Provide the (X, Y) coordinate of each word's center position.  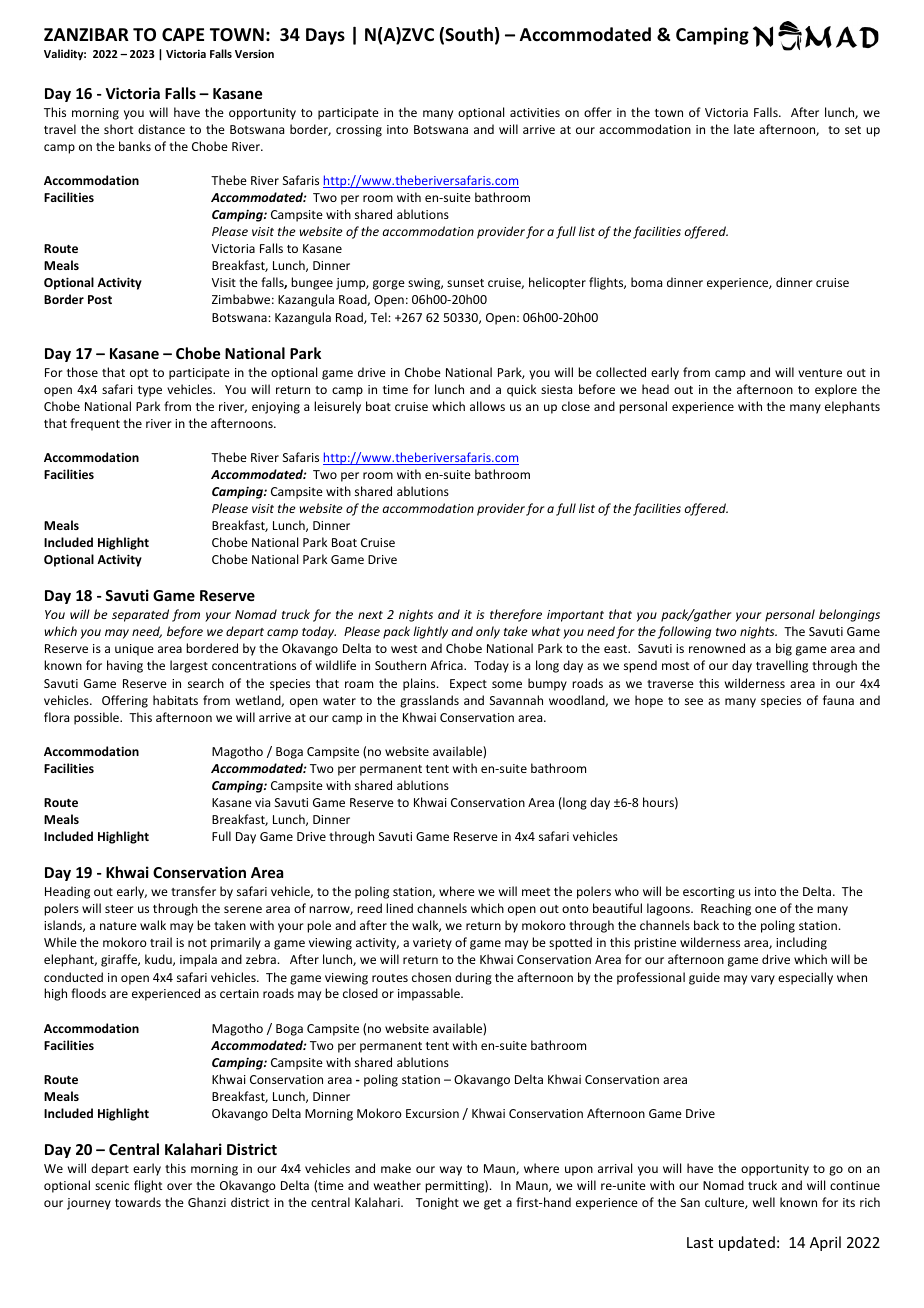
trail (161, 942)
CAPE (183, 34)
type (150, 391)
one (765, 909)
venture (820, 373)
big (784, 649)
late (744, 129)
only (488, 632)
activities (535, 112)
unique (134, 650)
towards (138, 1202)
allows (487, 406)
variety (432, 944)
